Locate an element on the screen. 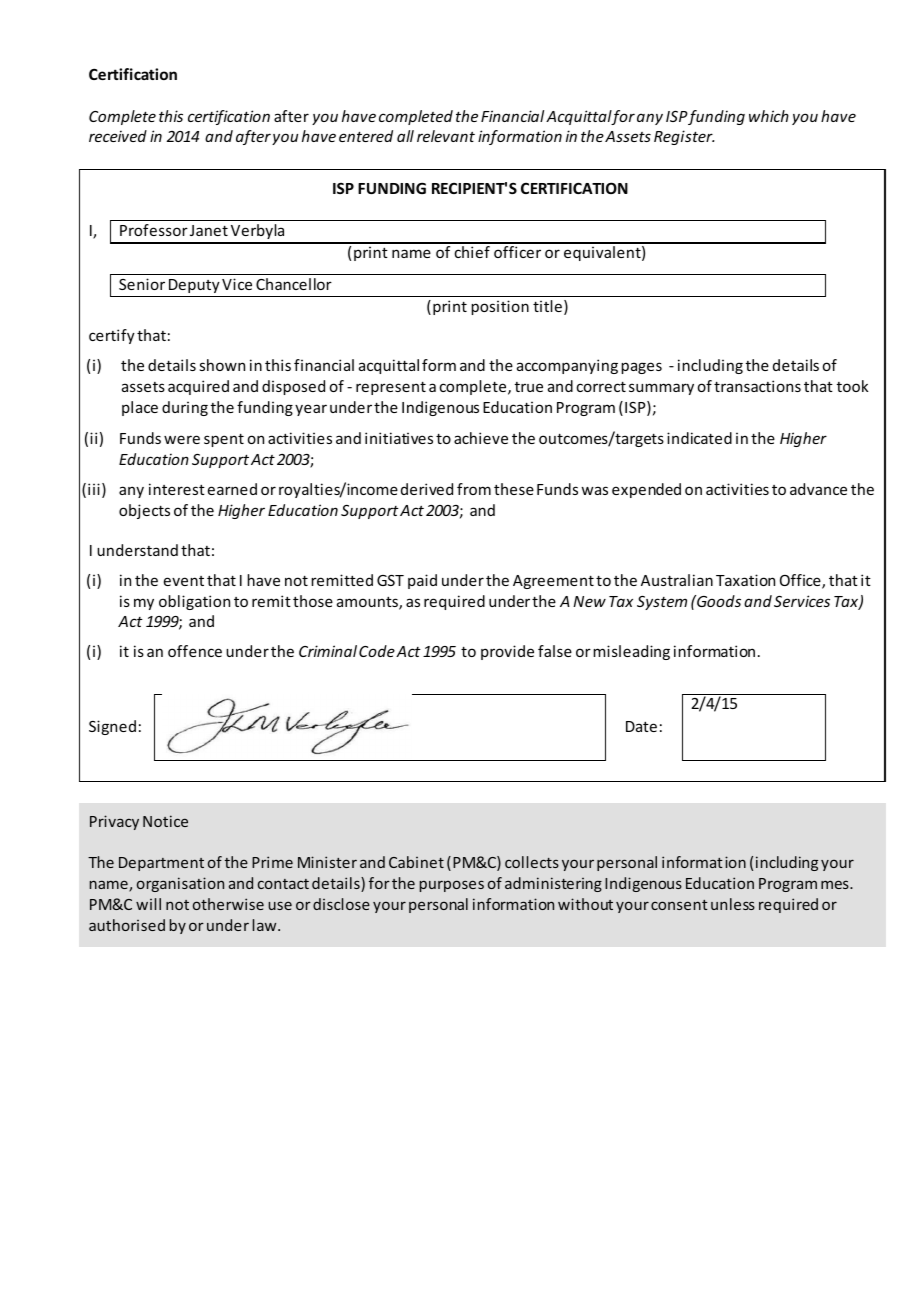  acquired is located at coordinates (198, 387).
